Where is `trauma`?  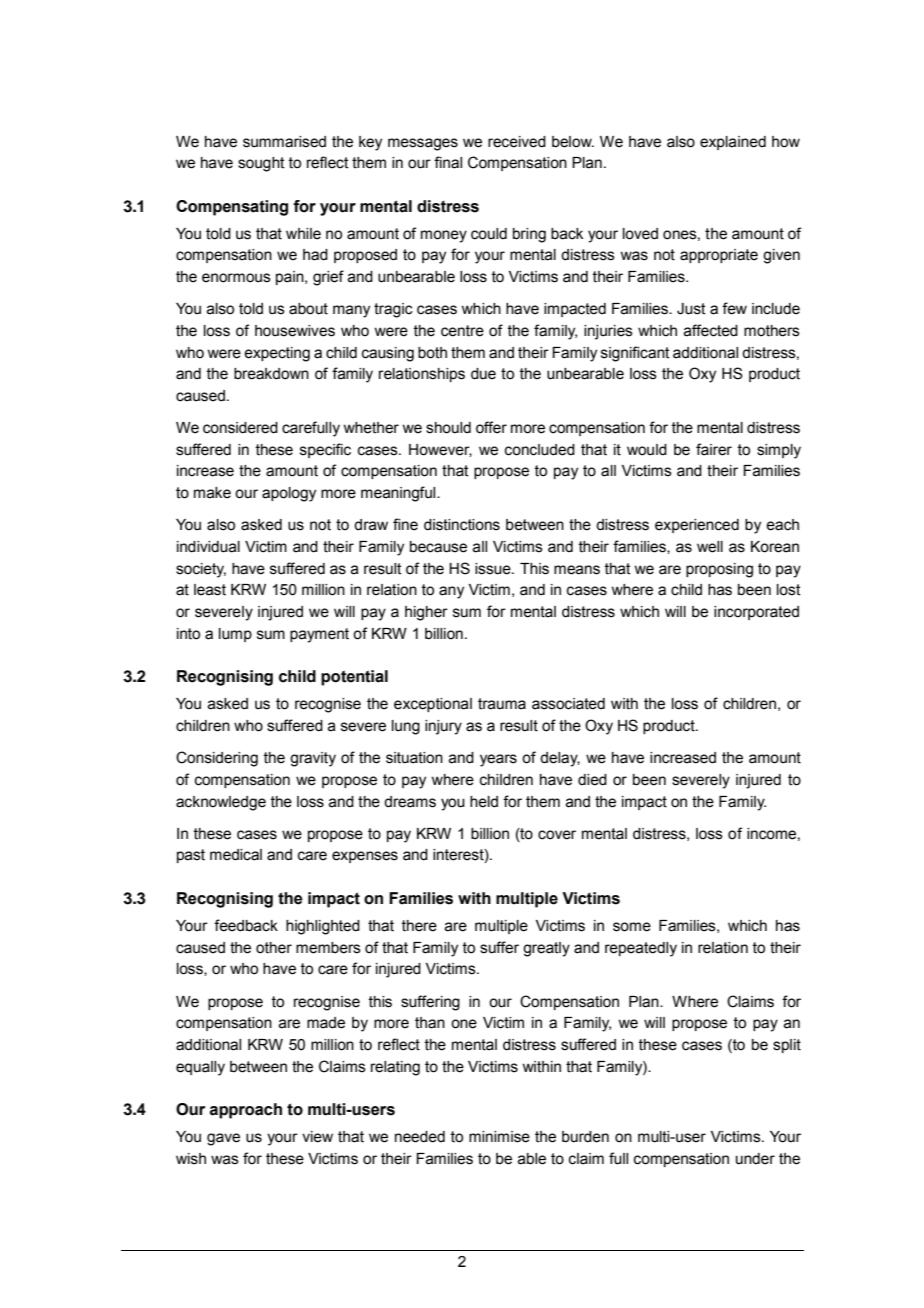
trauma is located at coordinates (502, 704).
